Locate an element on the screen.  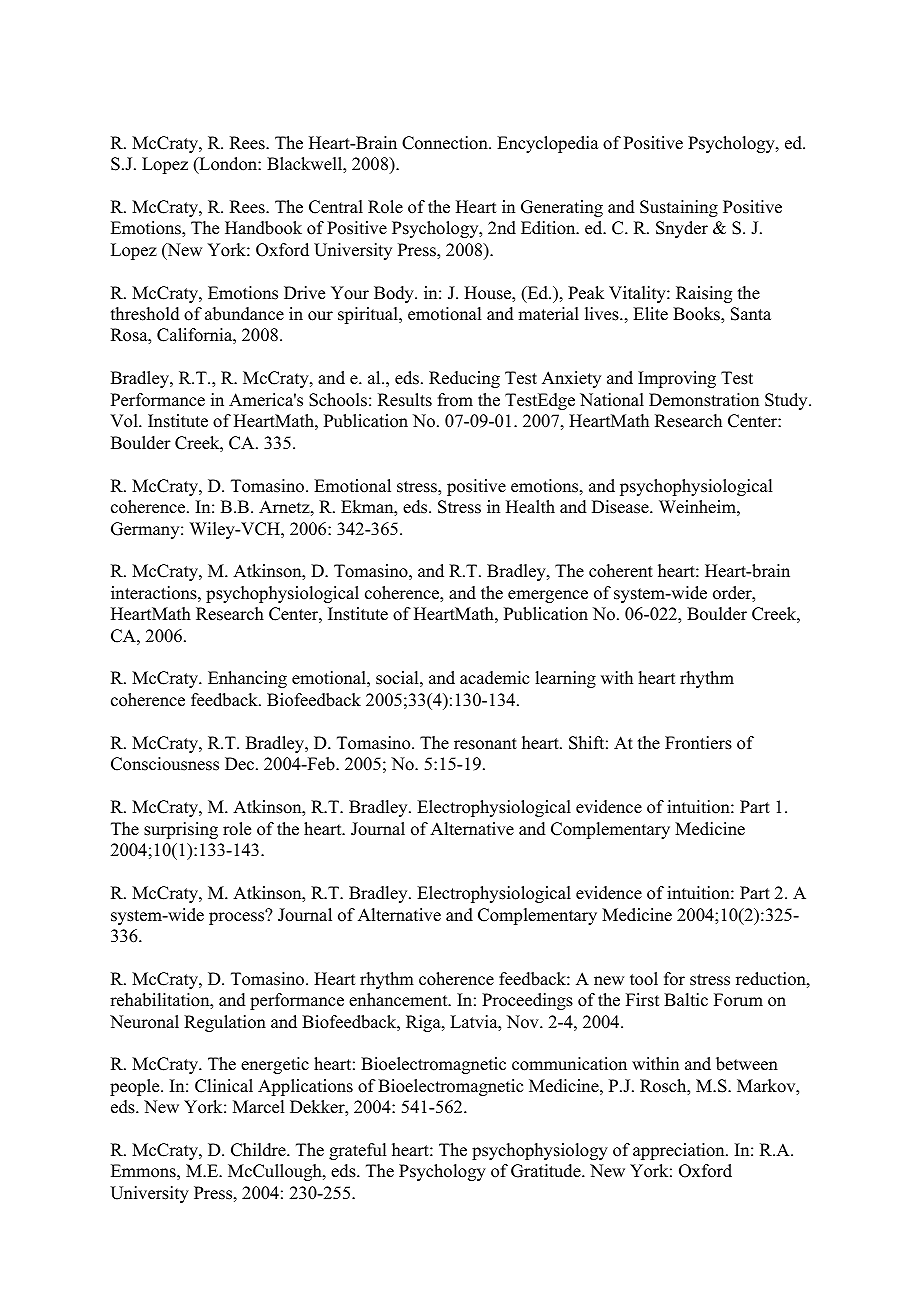
surprising is located at coordinates (181, 830).
